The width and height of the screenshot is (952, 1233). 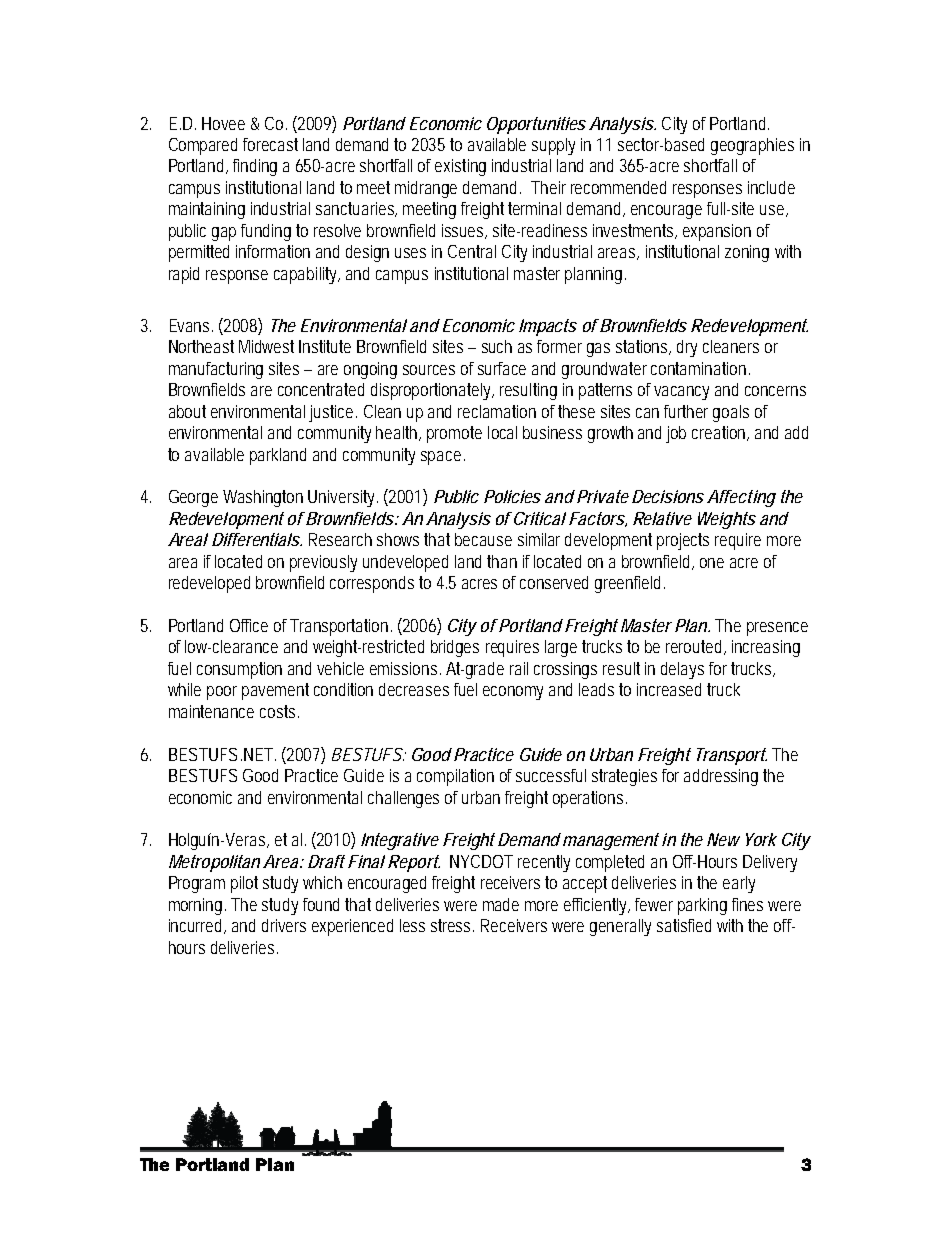 What do you see at coordinates (284, 925) in the screenshot?
I see `drivers` at bounding box center [284, 925].
